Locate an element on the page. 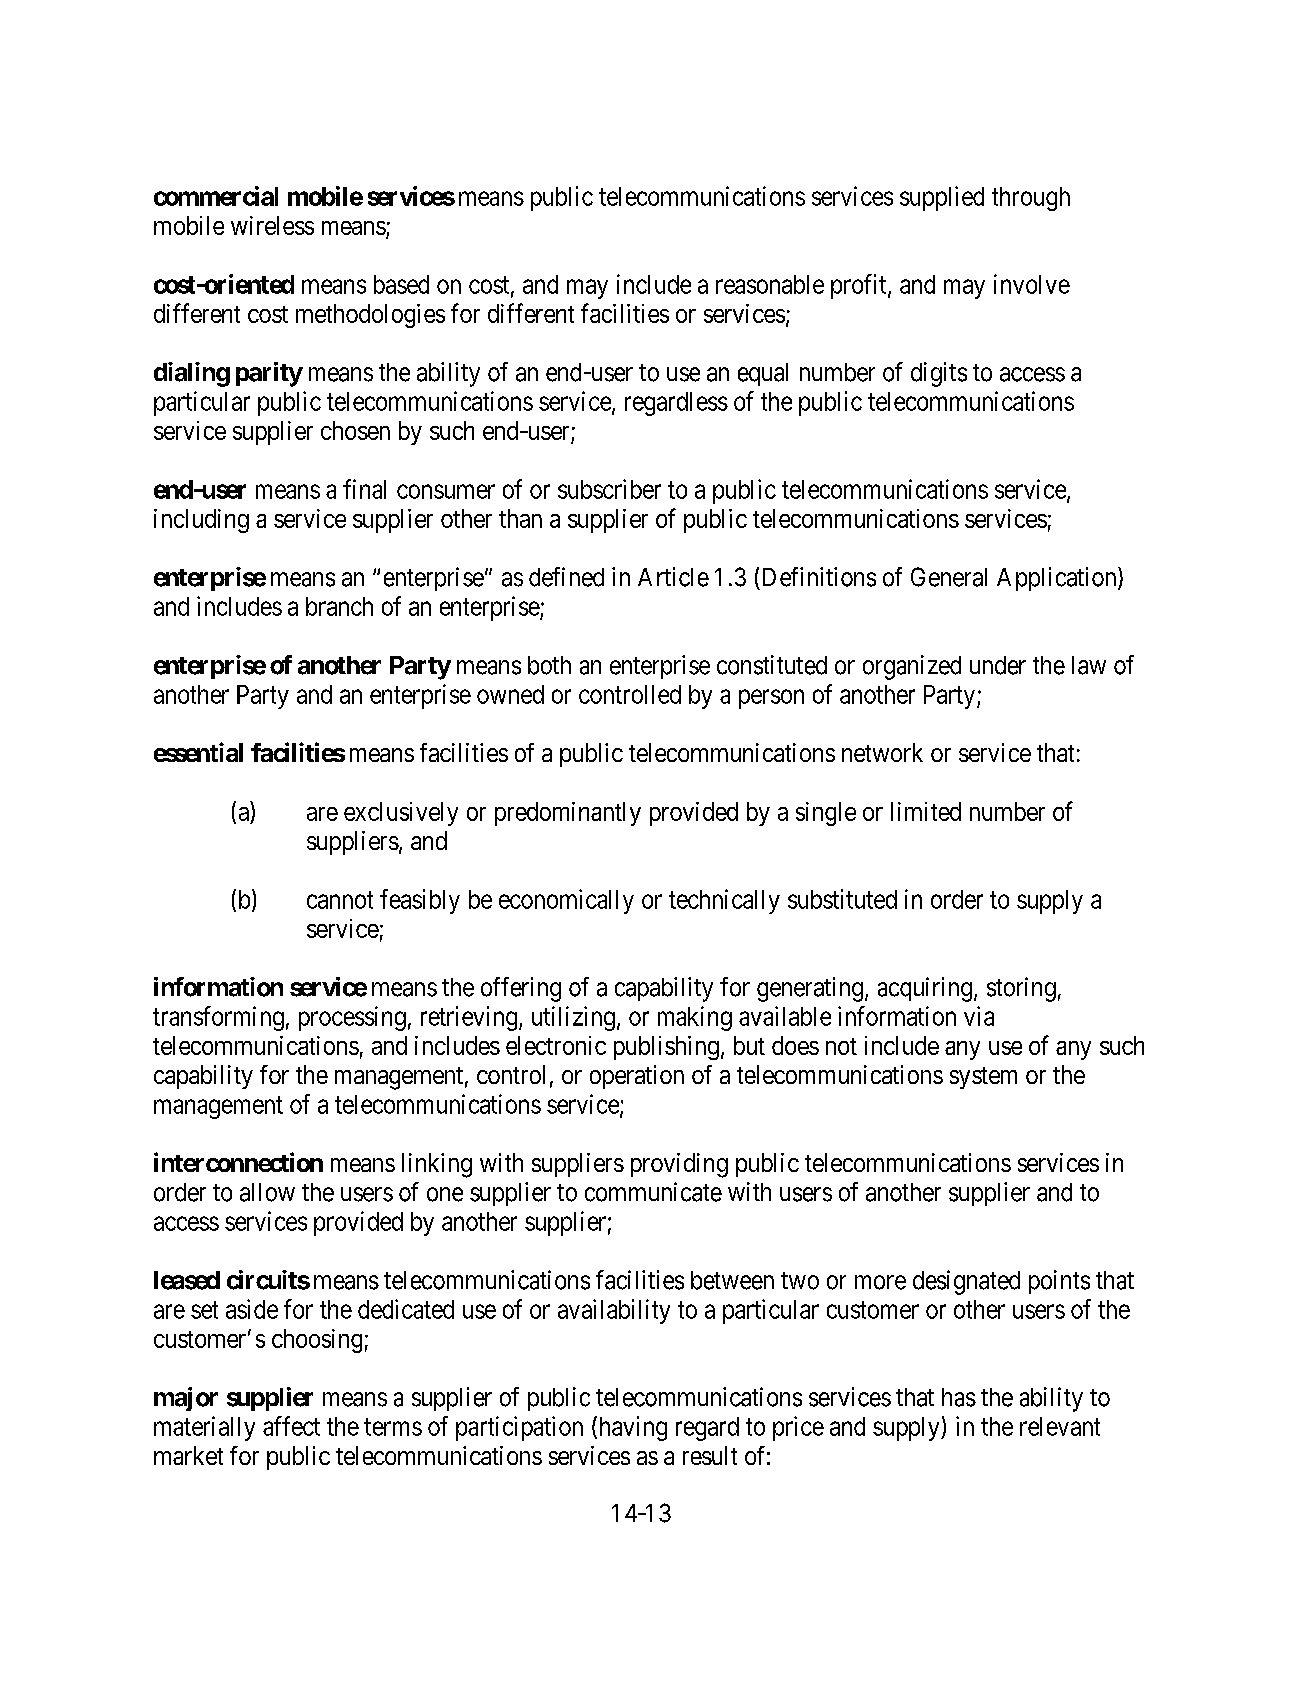 This document has height=1681, width=1299. under is located at coordinates (998, 665).
